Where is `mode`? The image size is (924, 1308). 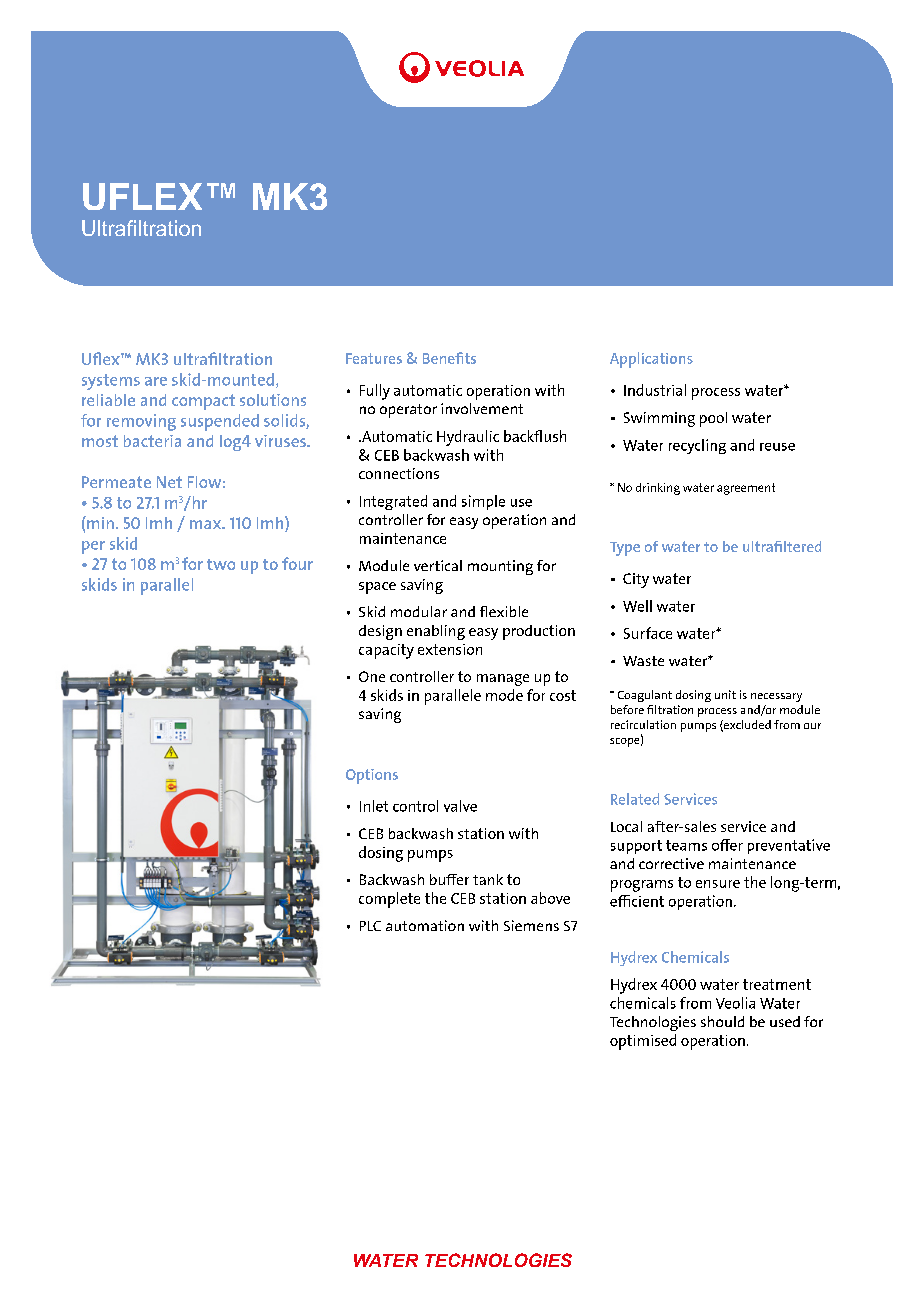 mode is located at coordinates (504, 695).
